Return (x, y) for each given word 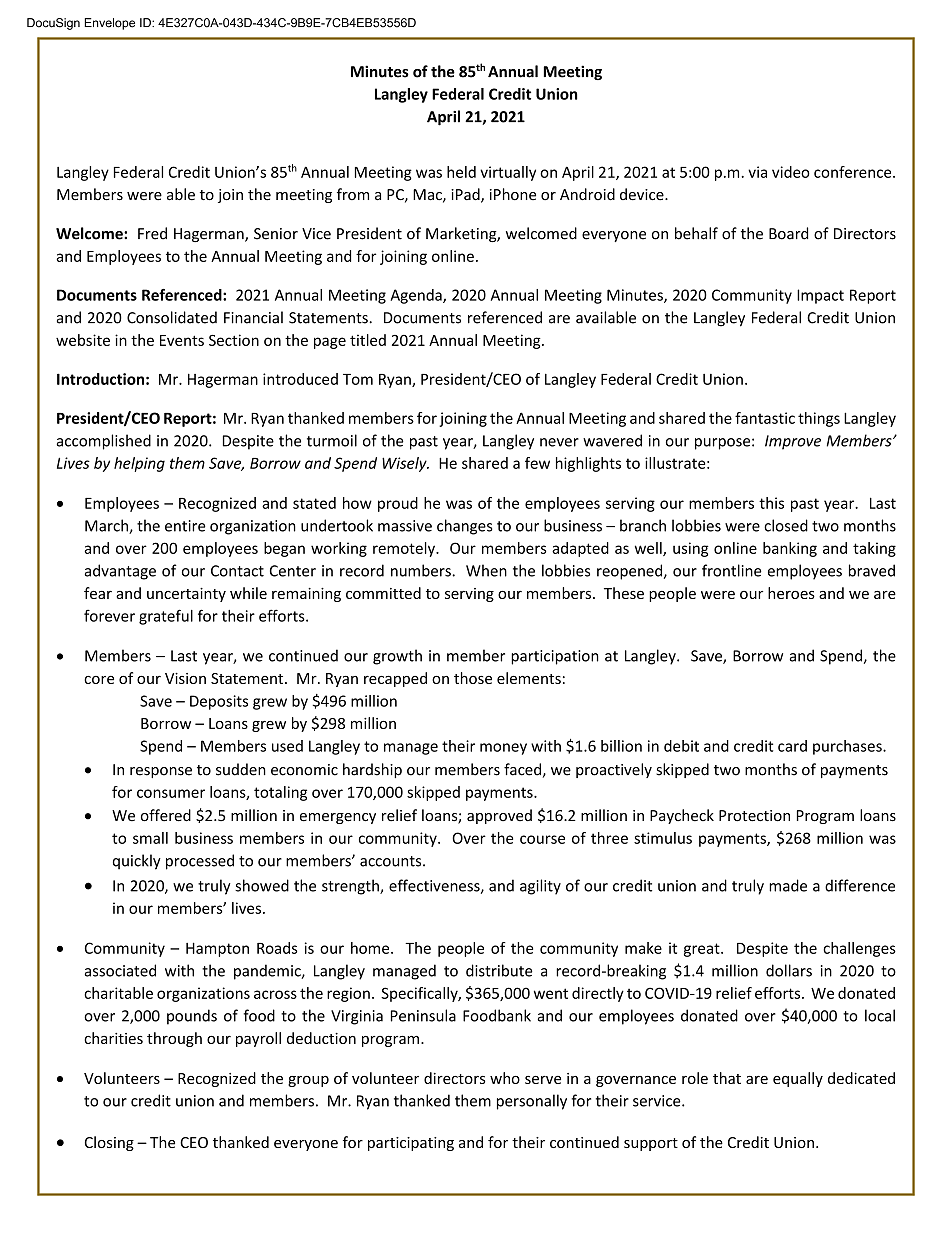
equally (798, 1079)
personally (532, 1102)
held (461, 172)
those (473, 678)
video (791, 172)
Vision (185, 678)
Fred (152, 233)
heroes (791, 593)
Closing (109, 1143)
